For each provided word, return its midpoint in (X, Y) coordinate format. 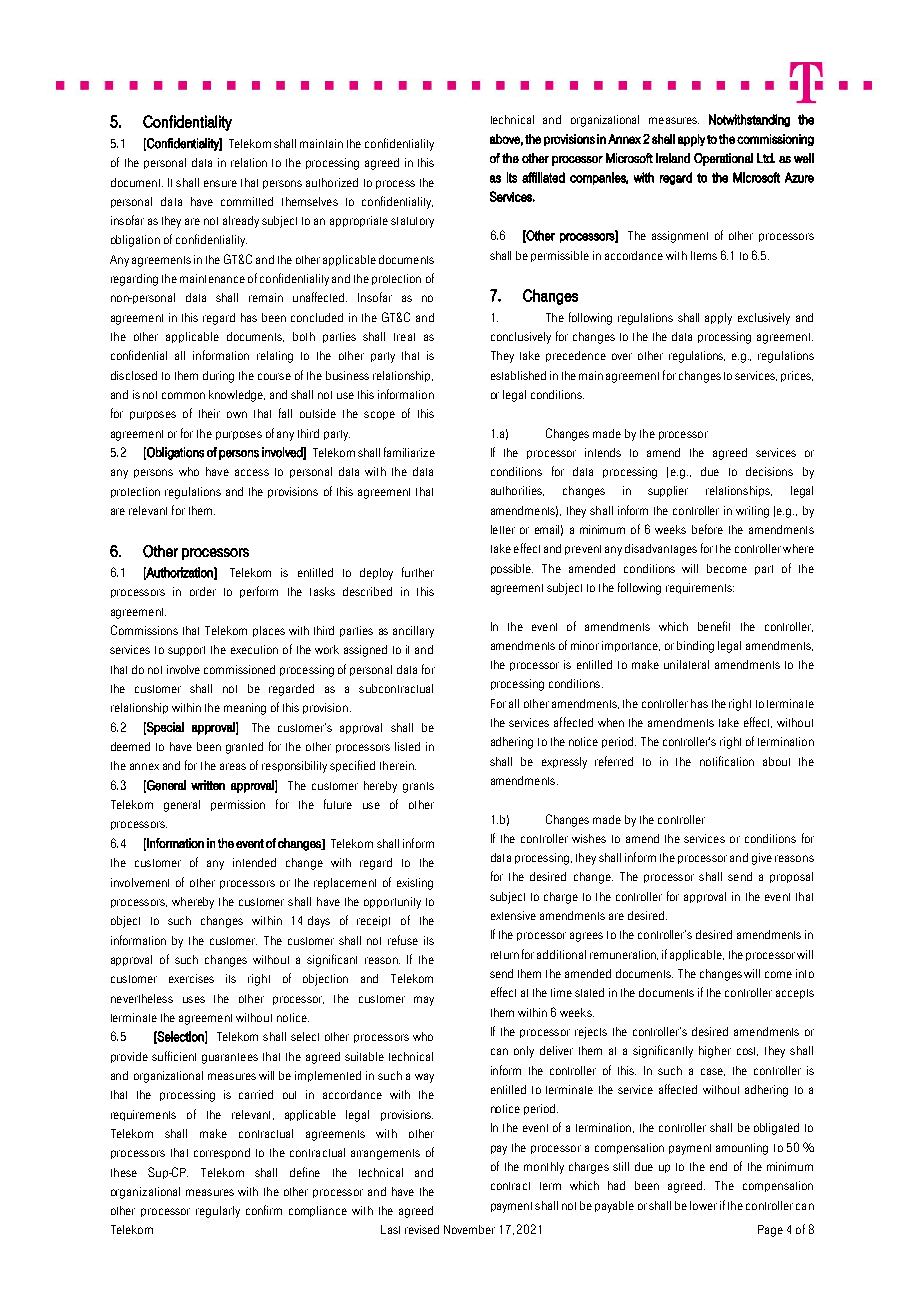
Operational (723, 159)
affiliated (543, 177)
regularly (218, 1212)
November (469, 1229)
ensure (220, 183)
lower (703, 1205)
